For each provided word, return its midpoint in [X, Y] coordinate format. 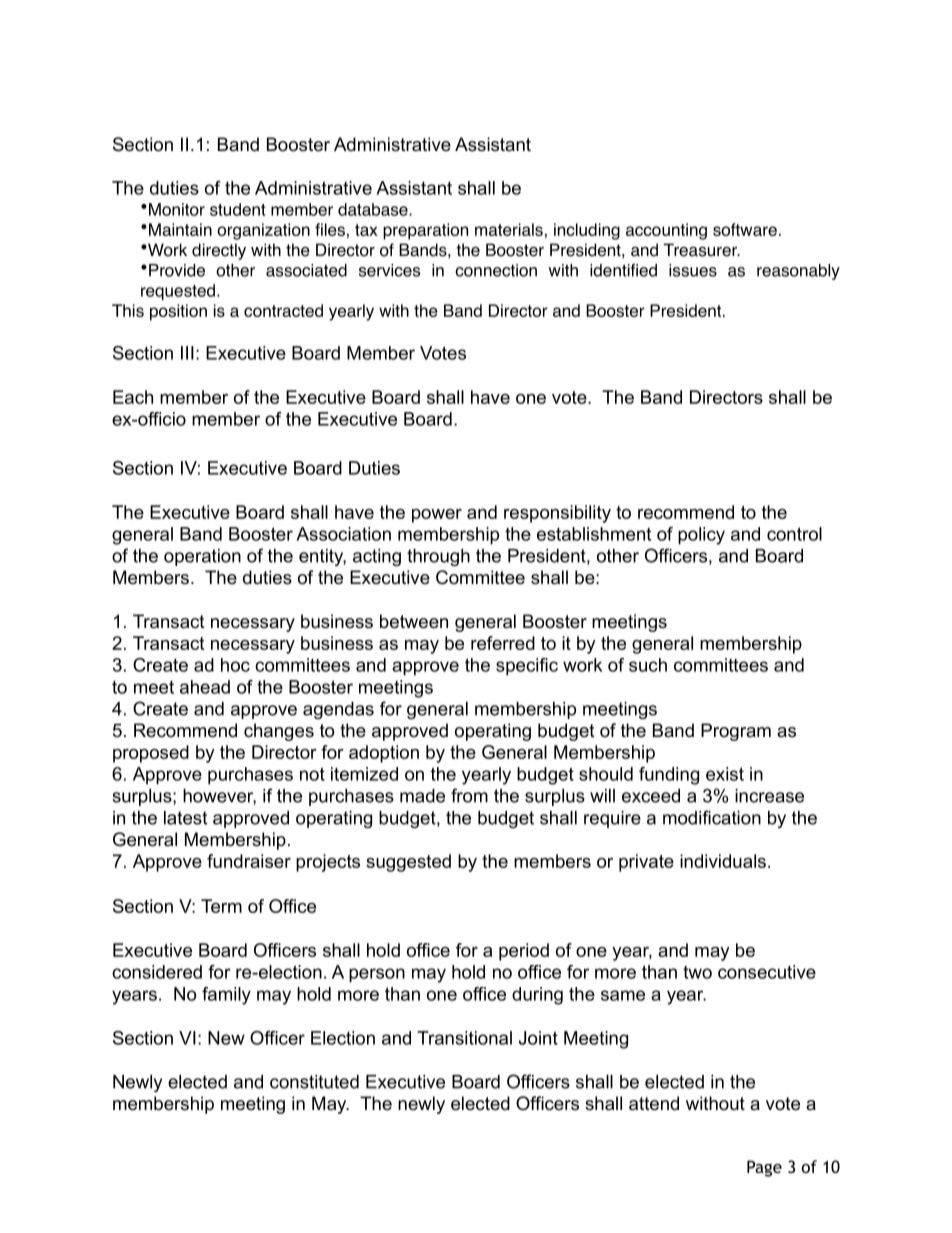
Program [736, 732]
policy [701, 536]
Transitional [464, 1038]
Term [221, 906]
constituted [314, 1082]
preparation [425, 231]
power [437, 516]
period [524, 952]
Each [133, 397]
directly [219, 251]
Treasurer [701, 250]
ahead [205, 687]
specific [527, 667]
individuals [723, 861]
